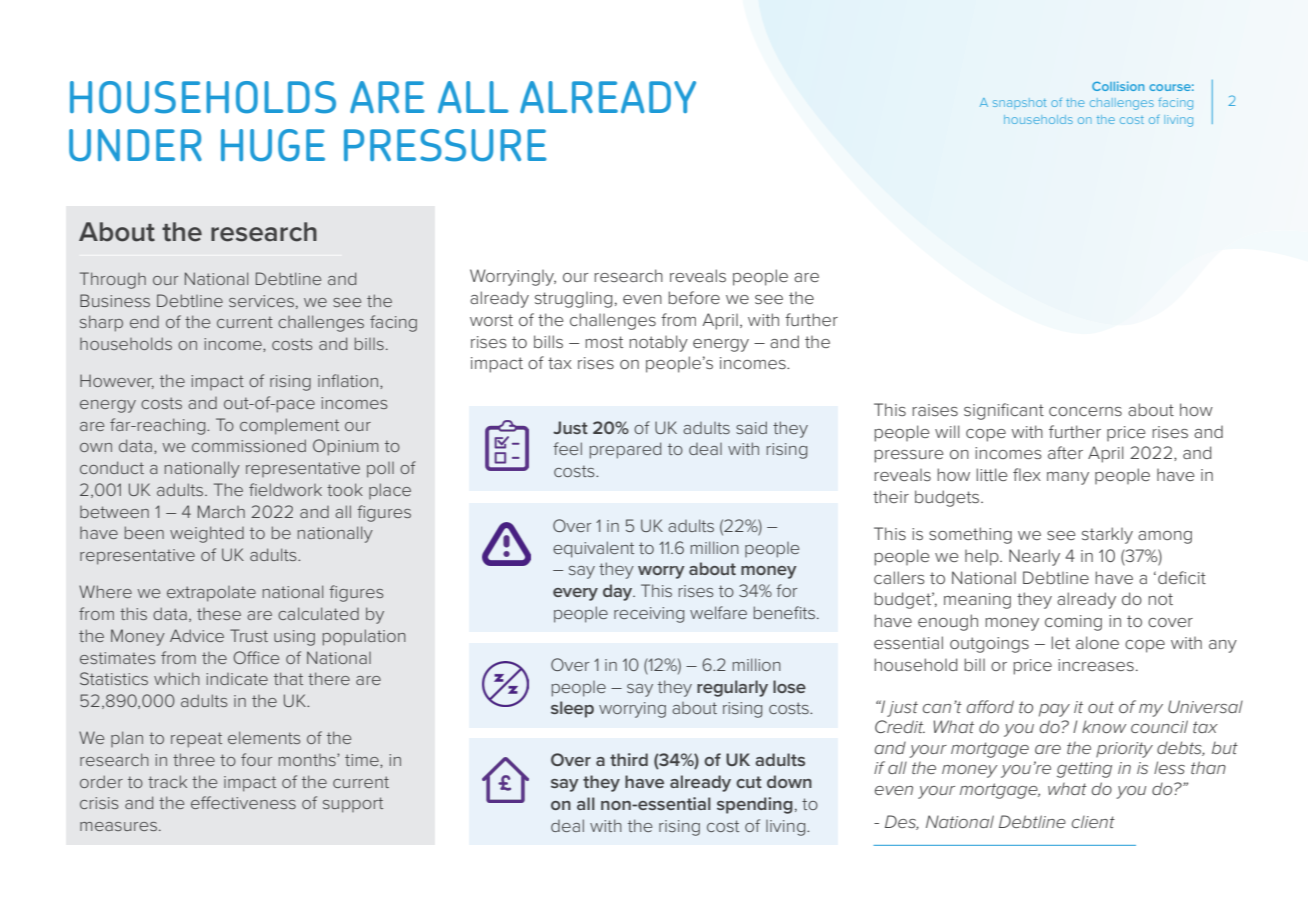 The image size is (1308, 924). Describe the element at coordinates (261, 301) in the page. I see `services` at that location.
